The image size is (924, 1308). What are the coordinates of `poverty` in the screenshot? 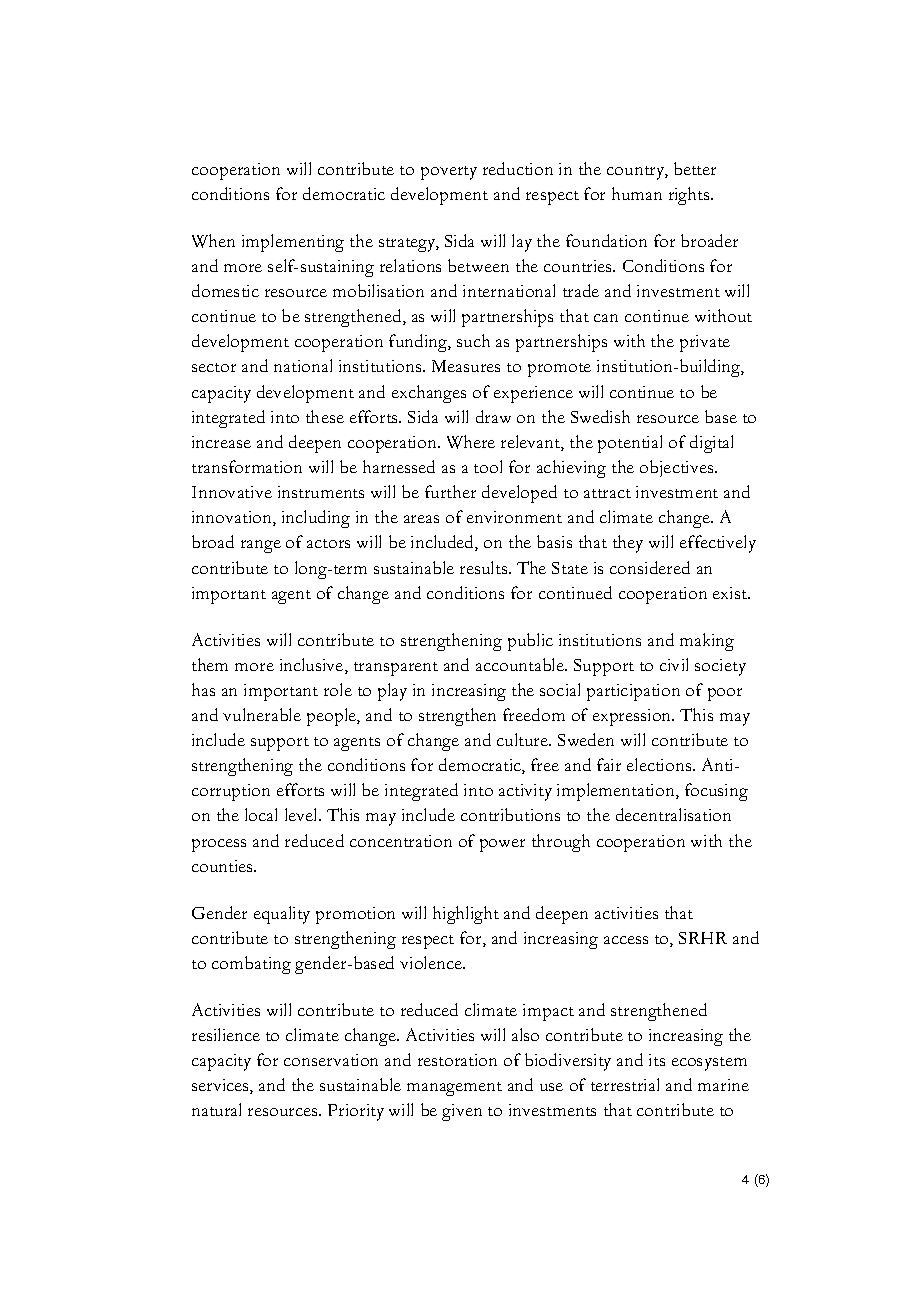 It's located at (449, 173).
